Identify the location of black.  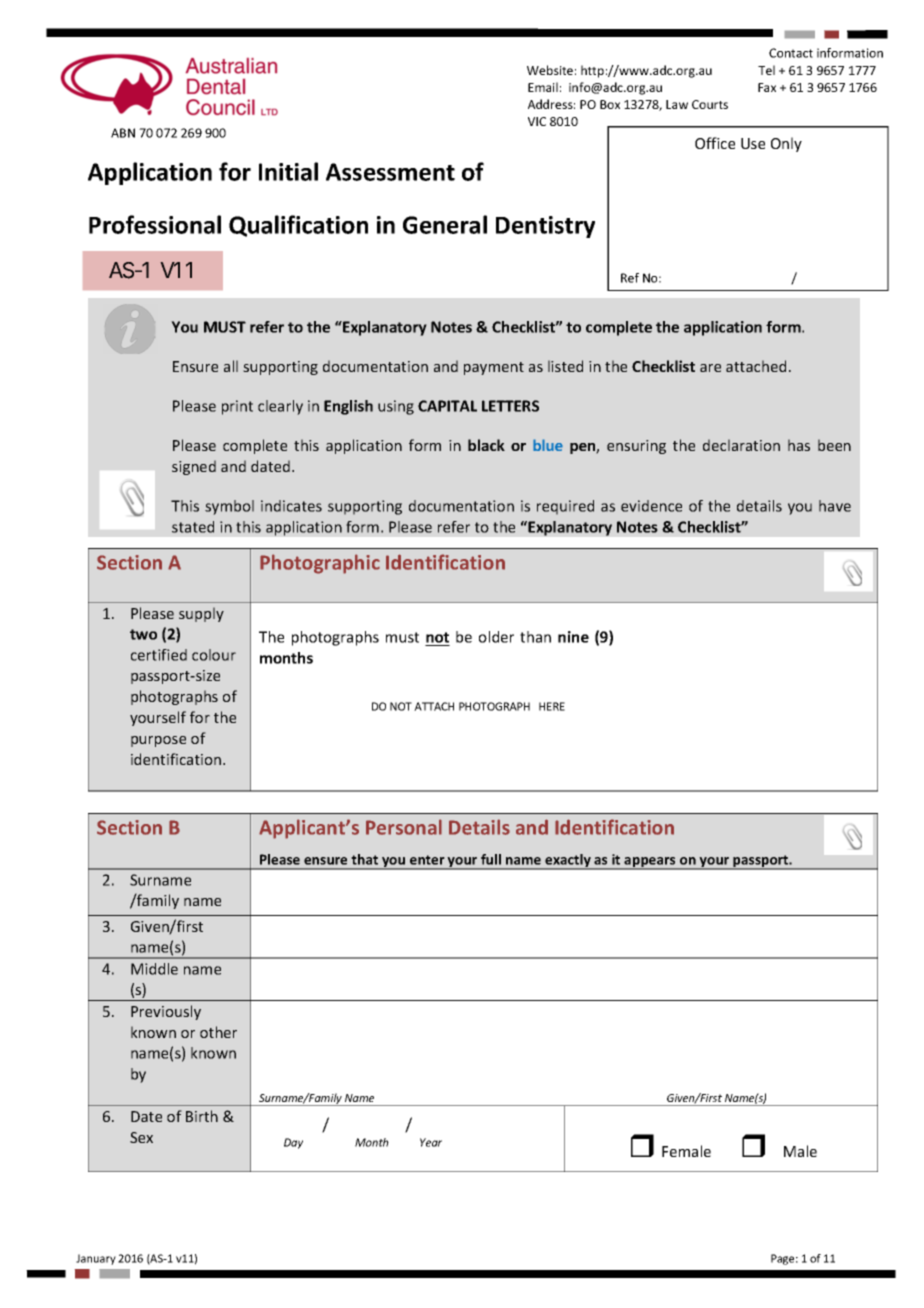
(486, 445).
